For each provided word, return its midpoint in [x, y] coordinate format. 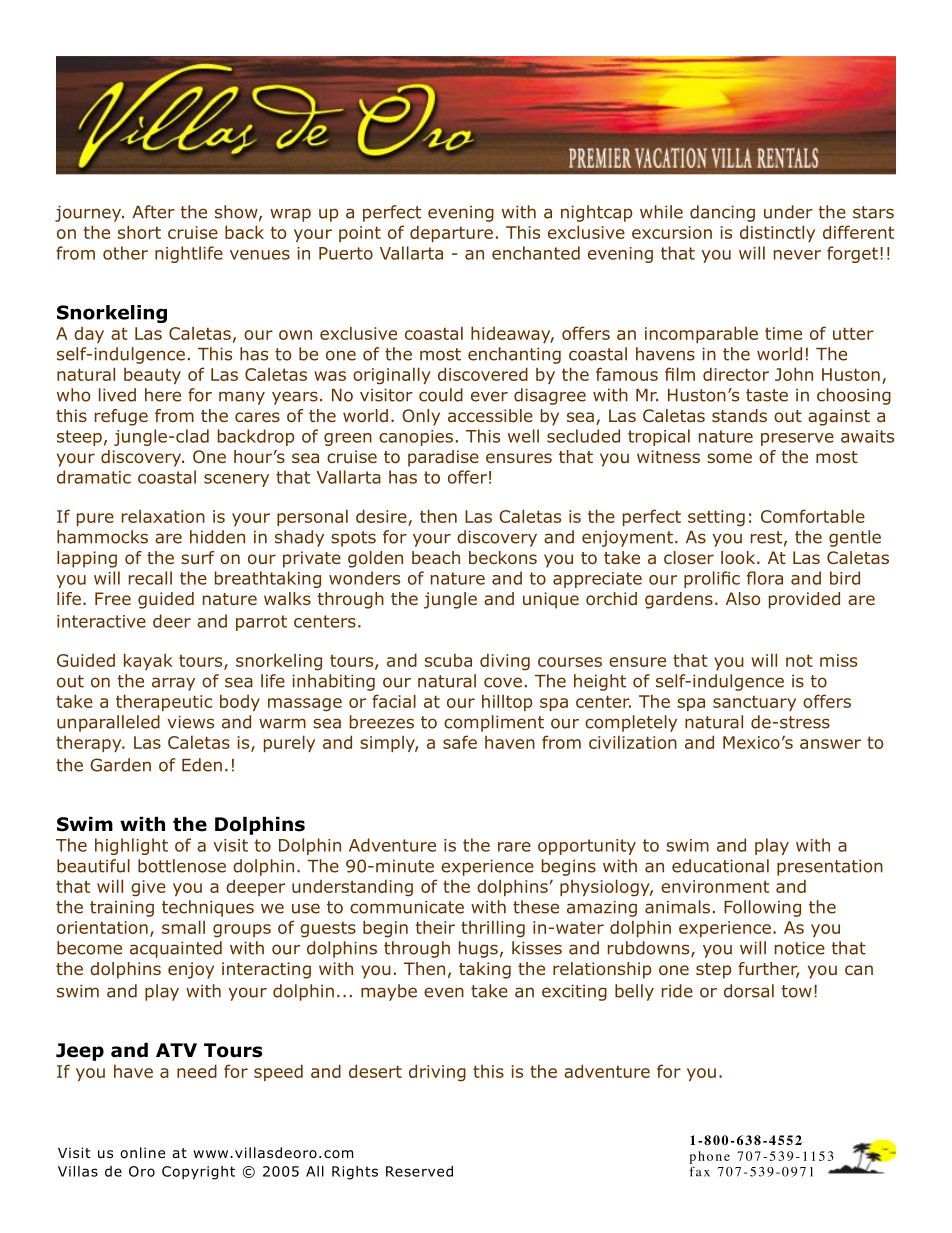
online [142, 1153]
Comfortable [813, 516]
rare [514, 847]
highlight [131, 846]
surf [198, 557]
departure [451, 233]
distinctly [777, 233]
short [139, 232]
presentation [830, 867]
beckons [503, 558]
